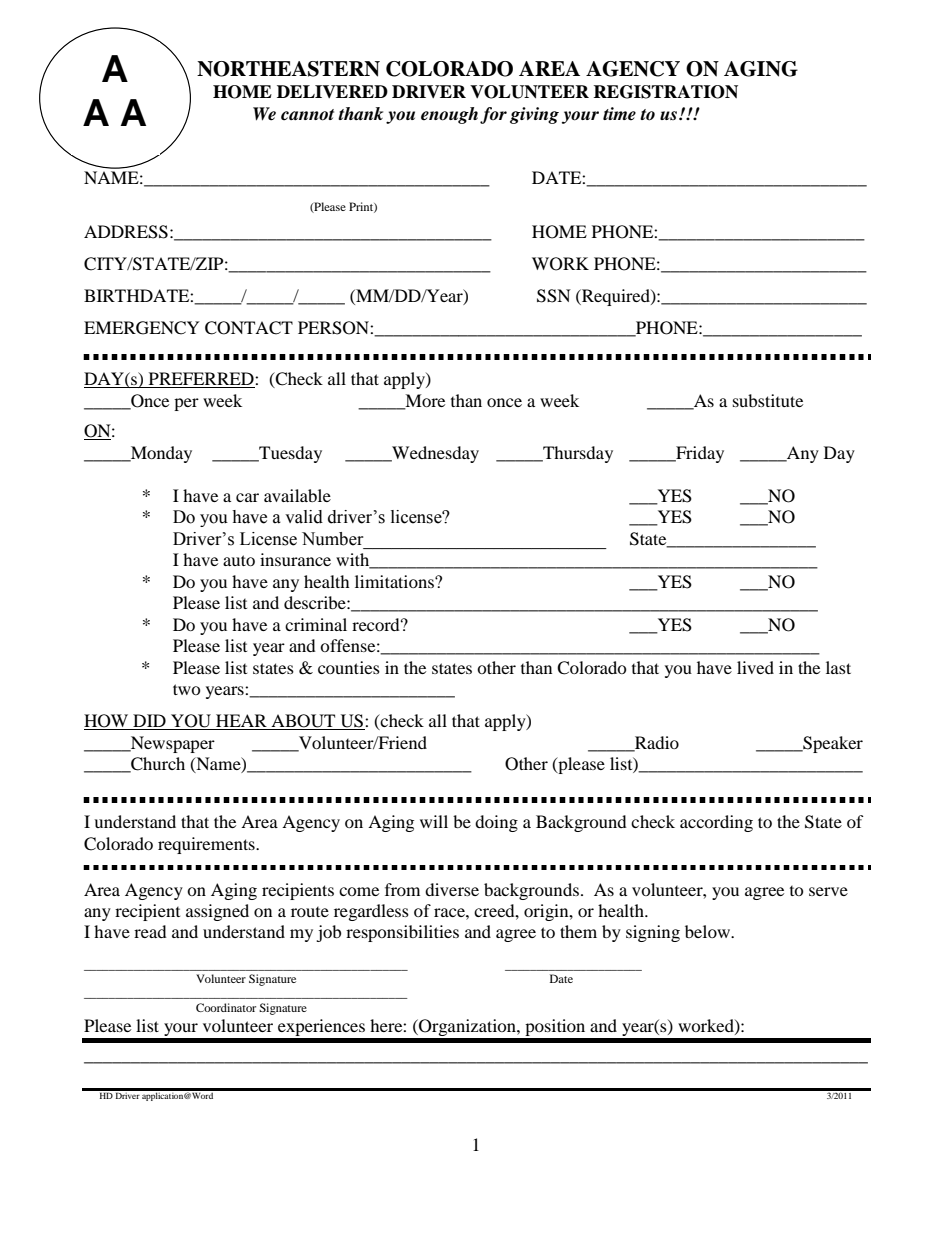 The height and width of the document is (1233, 952). I want to click on Coordinator, so click(226, 1007).
